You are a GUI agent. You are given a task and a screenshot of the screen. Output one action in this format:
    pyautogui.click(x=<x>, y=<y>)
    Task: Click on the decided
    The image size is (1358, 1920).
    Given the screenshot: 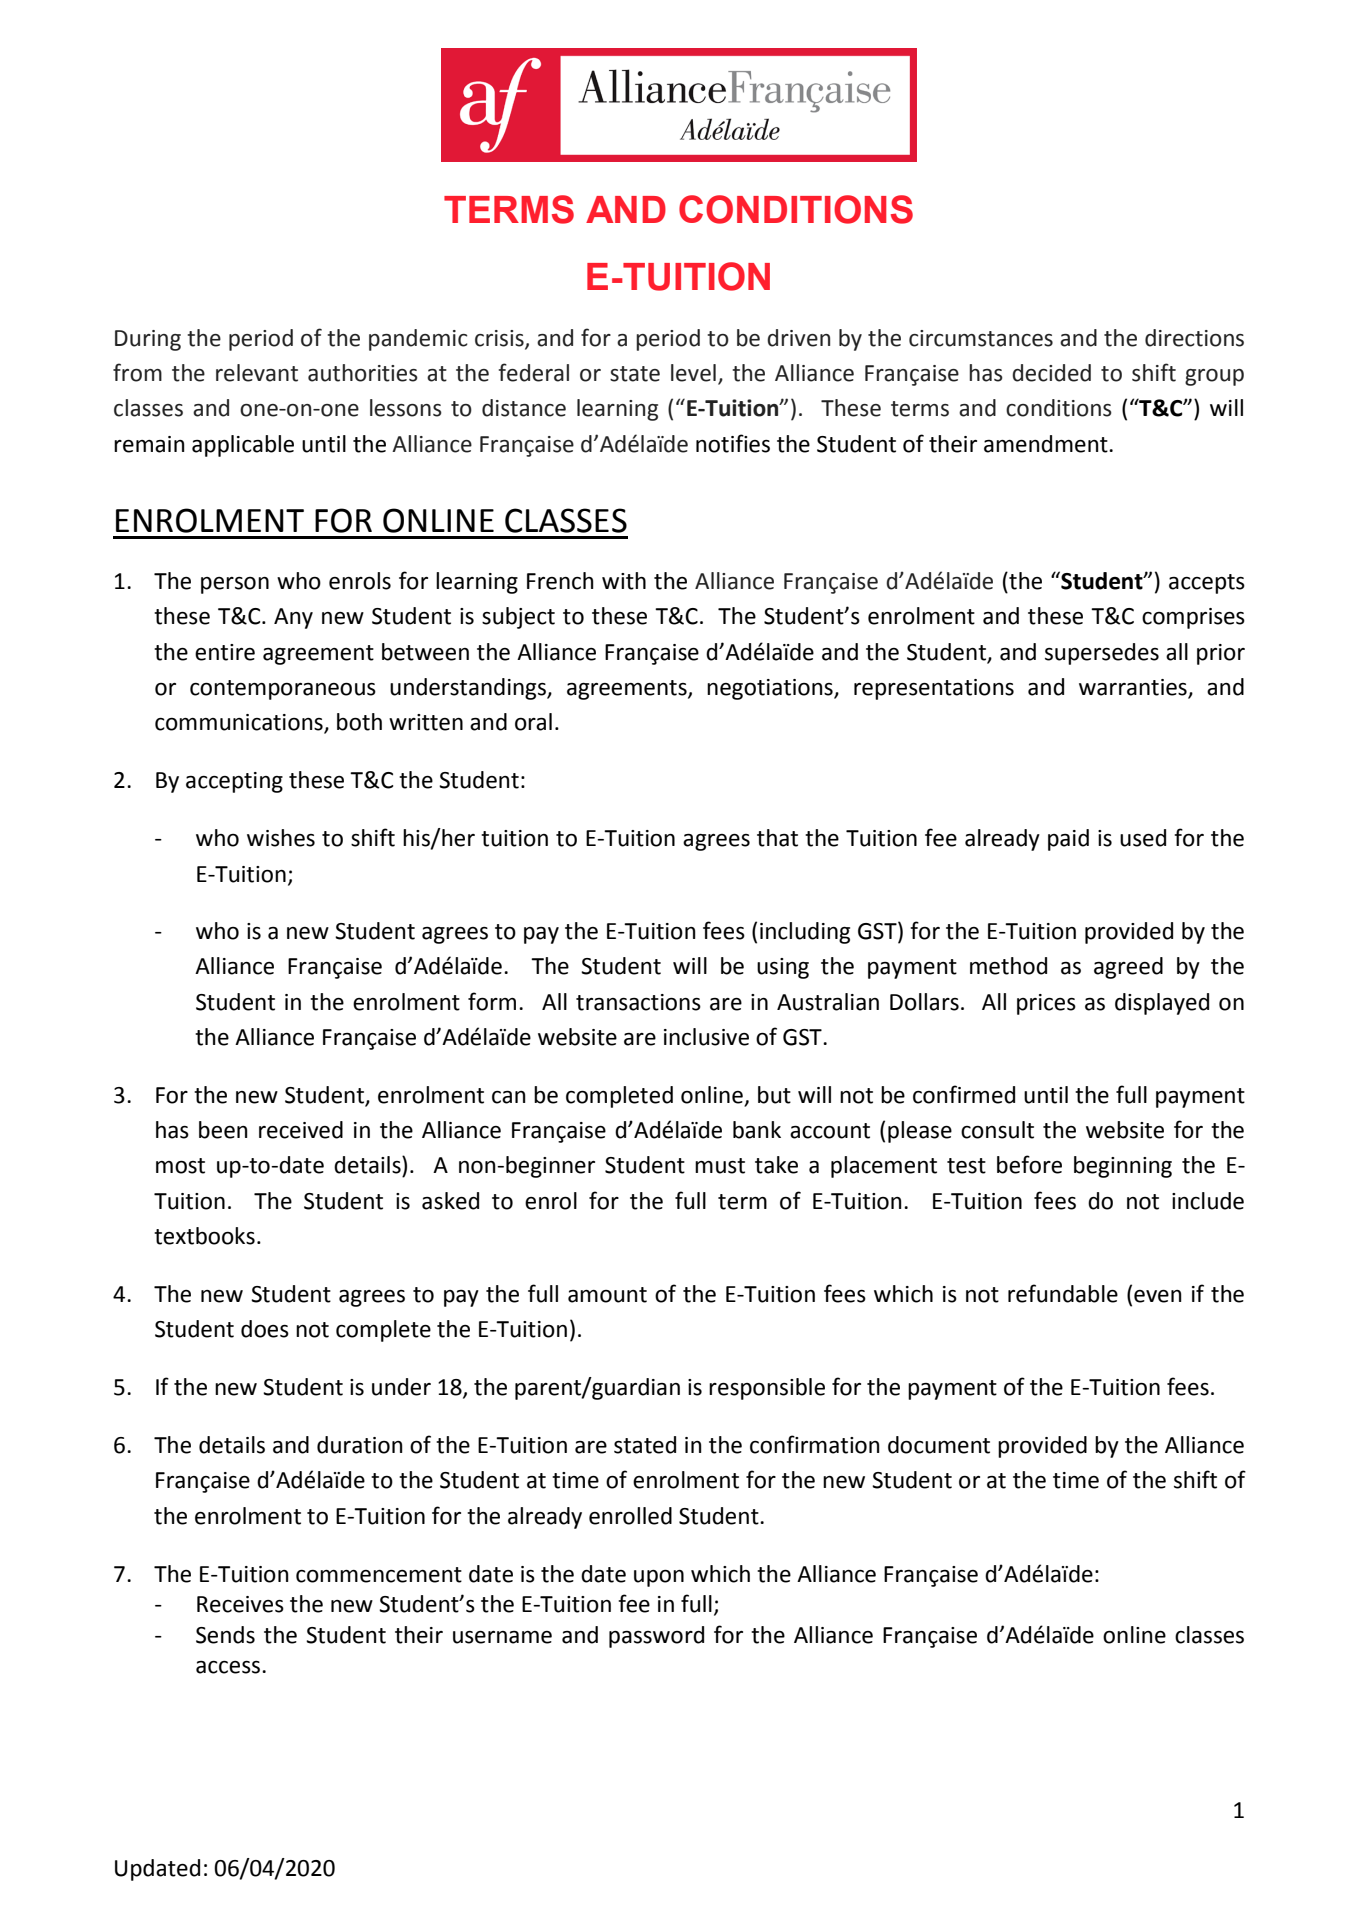 What is the action you would take?
    pyautogui.click(x=1051, y=373)
